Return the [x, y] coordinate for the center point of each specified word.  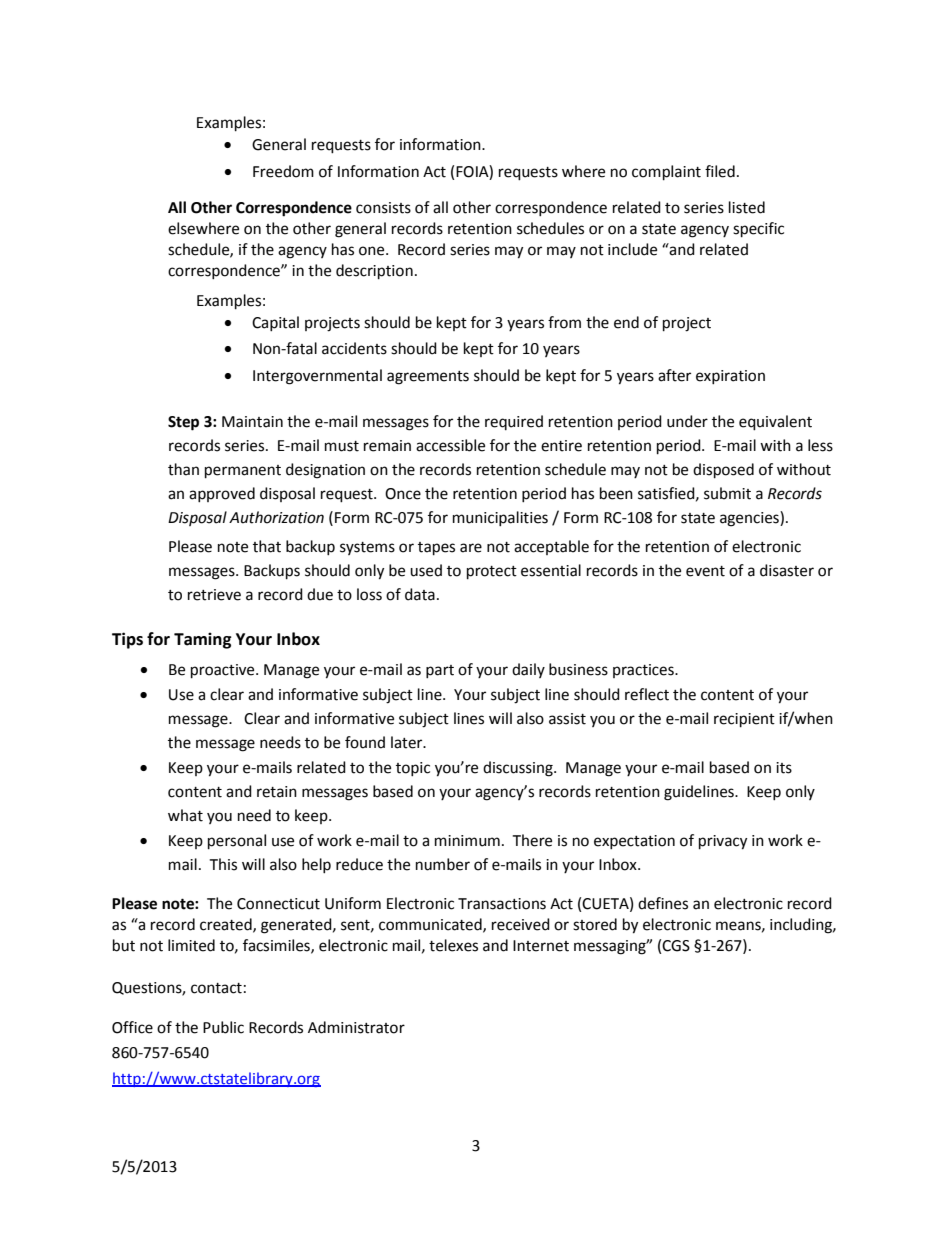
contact [216, 988]
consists [383, 208]
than [183, 469]
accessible [450, 445]
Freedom [283, 171]
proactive [224, 671]
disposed [723, 471]
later [408, 742]
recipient [744, 720]
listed [747, 207]
